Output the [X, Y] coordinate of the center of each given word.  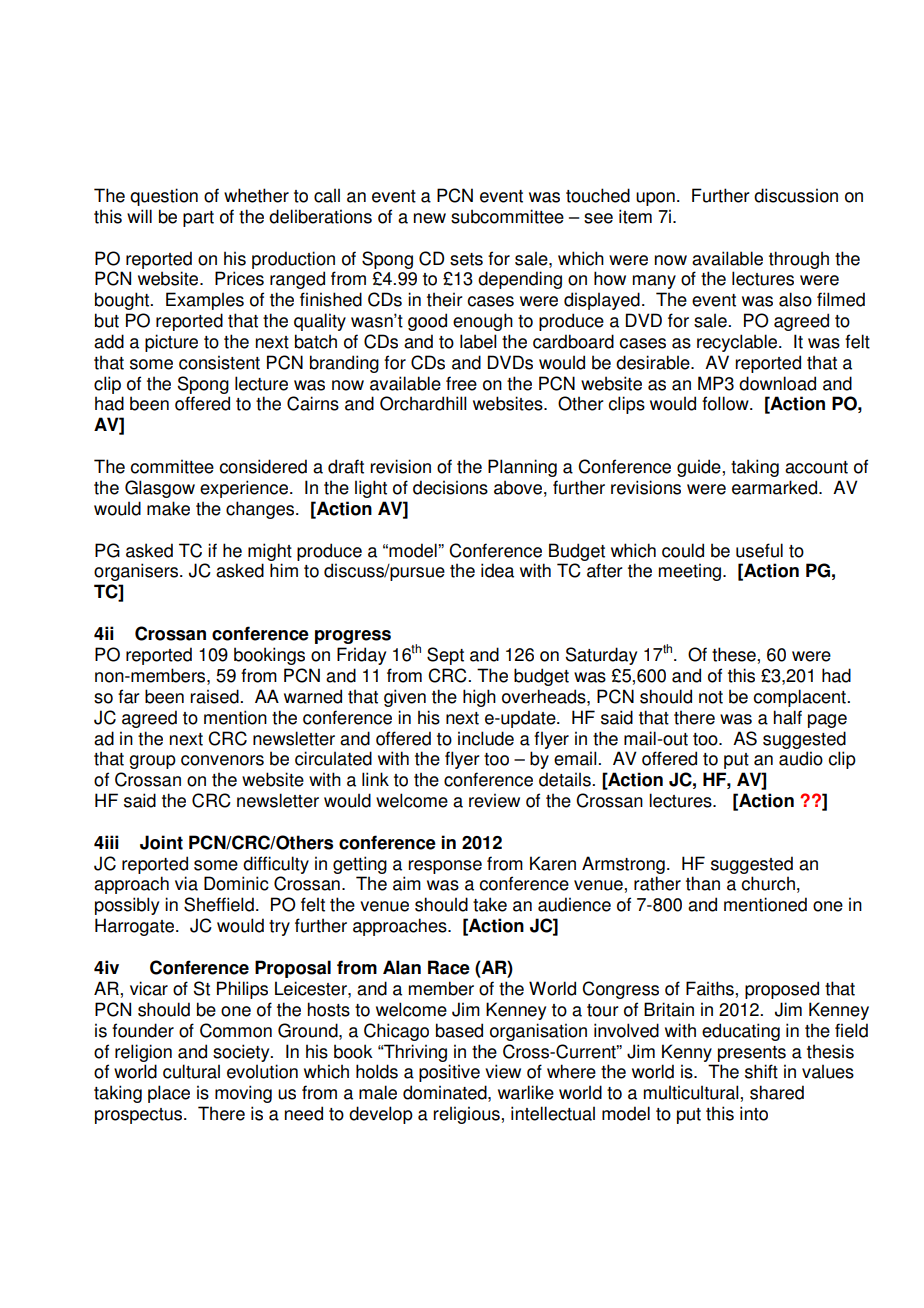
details [566, 779]
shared [777, 1092]
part [198, 219]
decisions [450, 487]
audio [801, 758]
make [168, 508]
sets [466, 259]
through [799, 260]
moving [243, 1094]
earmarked [774, 487]
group [152, 762]
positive [449, 1073]
